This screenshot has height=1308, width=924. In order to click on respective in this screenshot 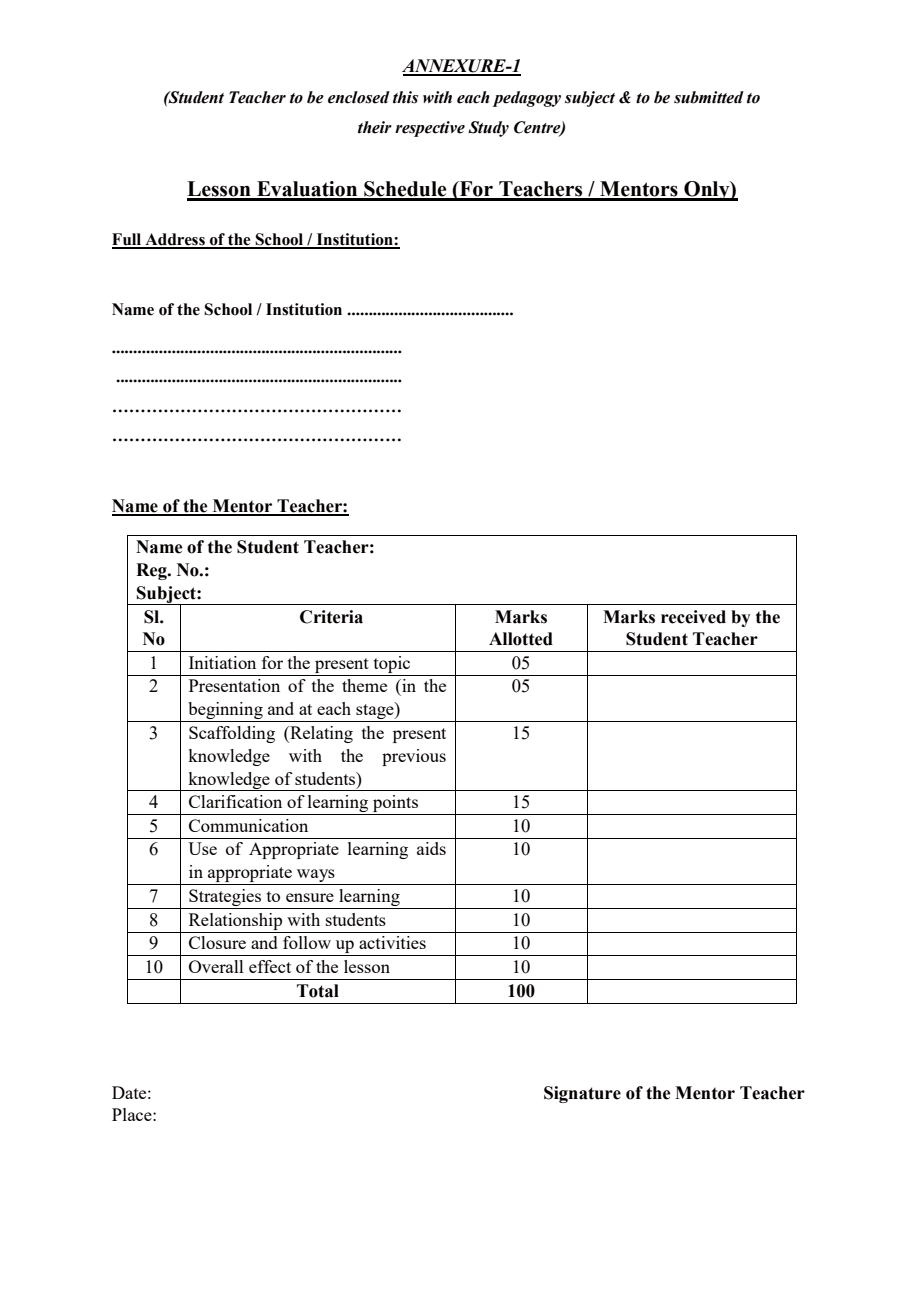, I will do `click(430, 129)`.
